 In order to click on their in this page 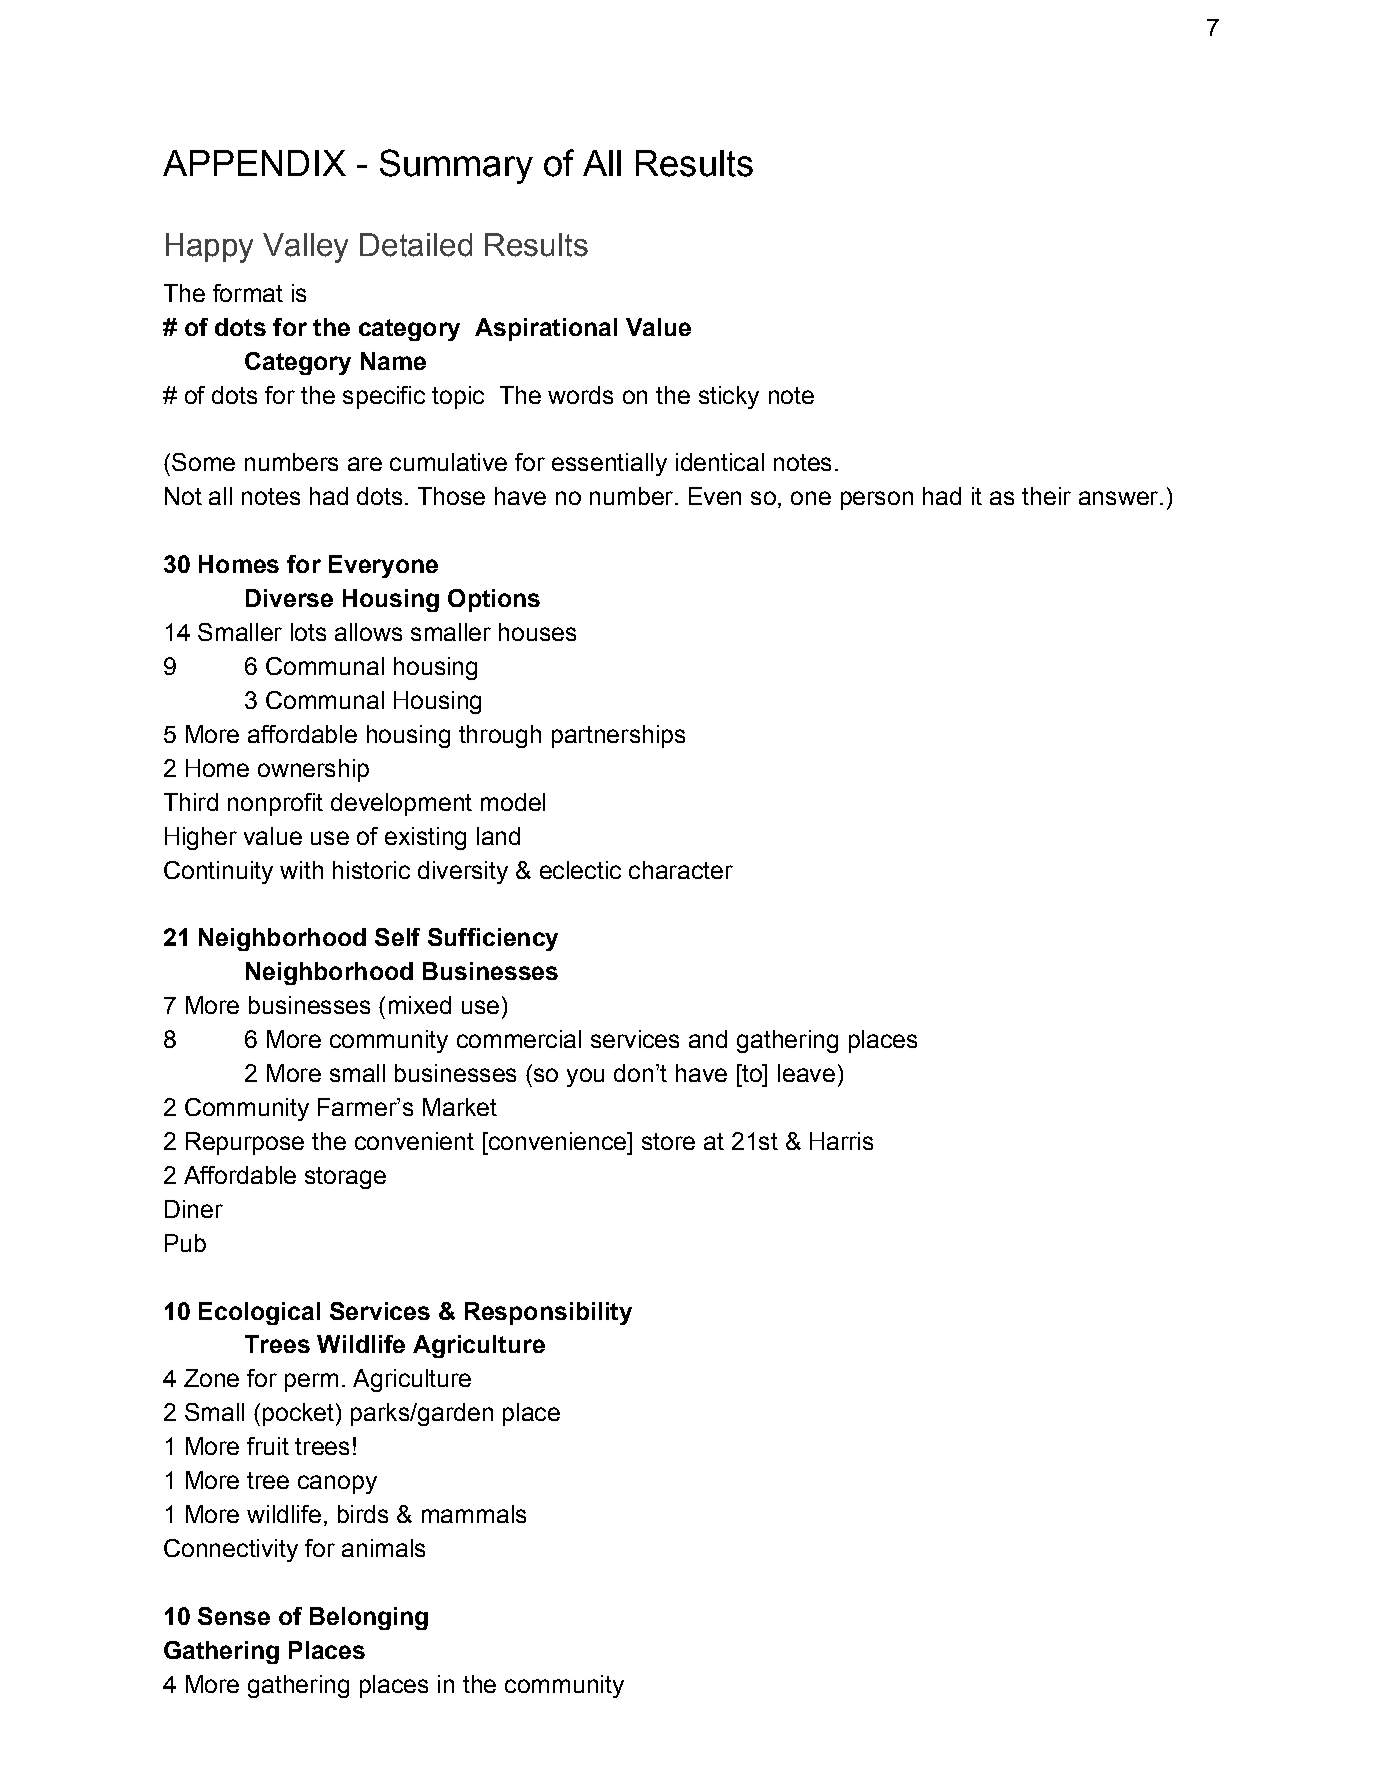, I will do `click(1046, 496)`.
